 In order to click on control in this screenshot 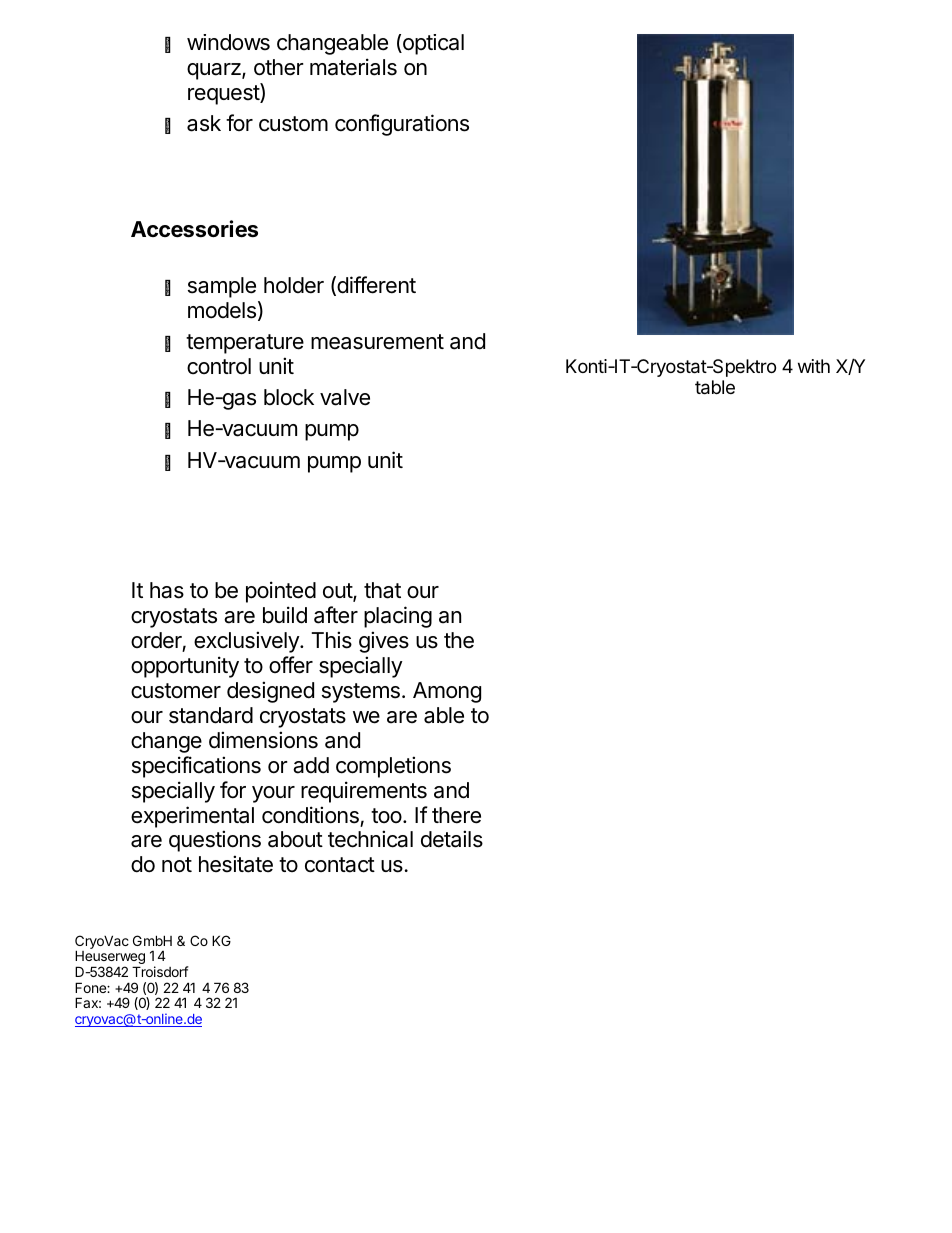, I will do `click(219, 366)`.
